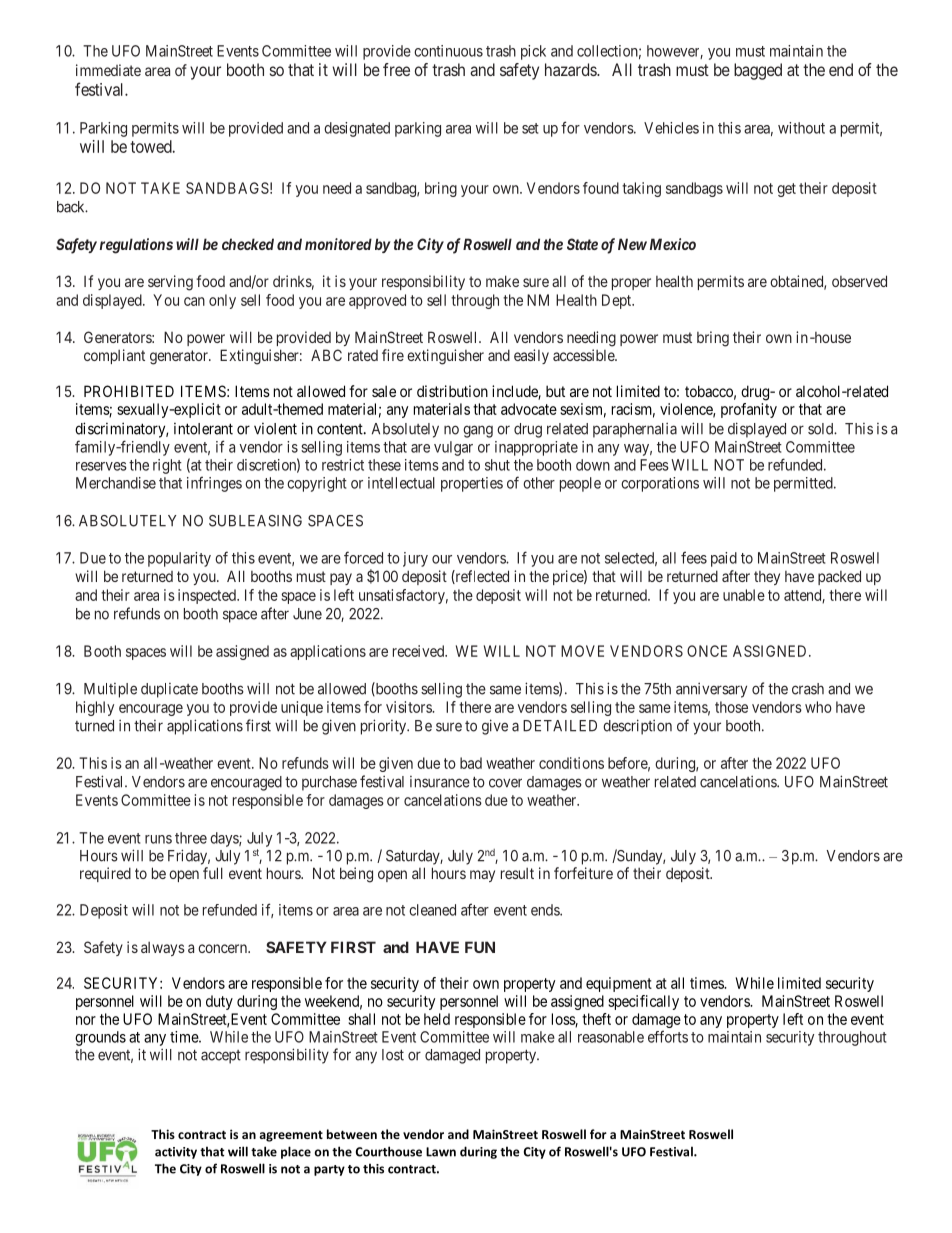 The image size is (952, 1233). What do you see at coordinates (441, 1152) in the screenshot?
I see `Lawn` at bounding box center [441, 1152].
